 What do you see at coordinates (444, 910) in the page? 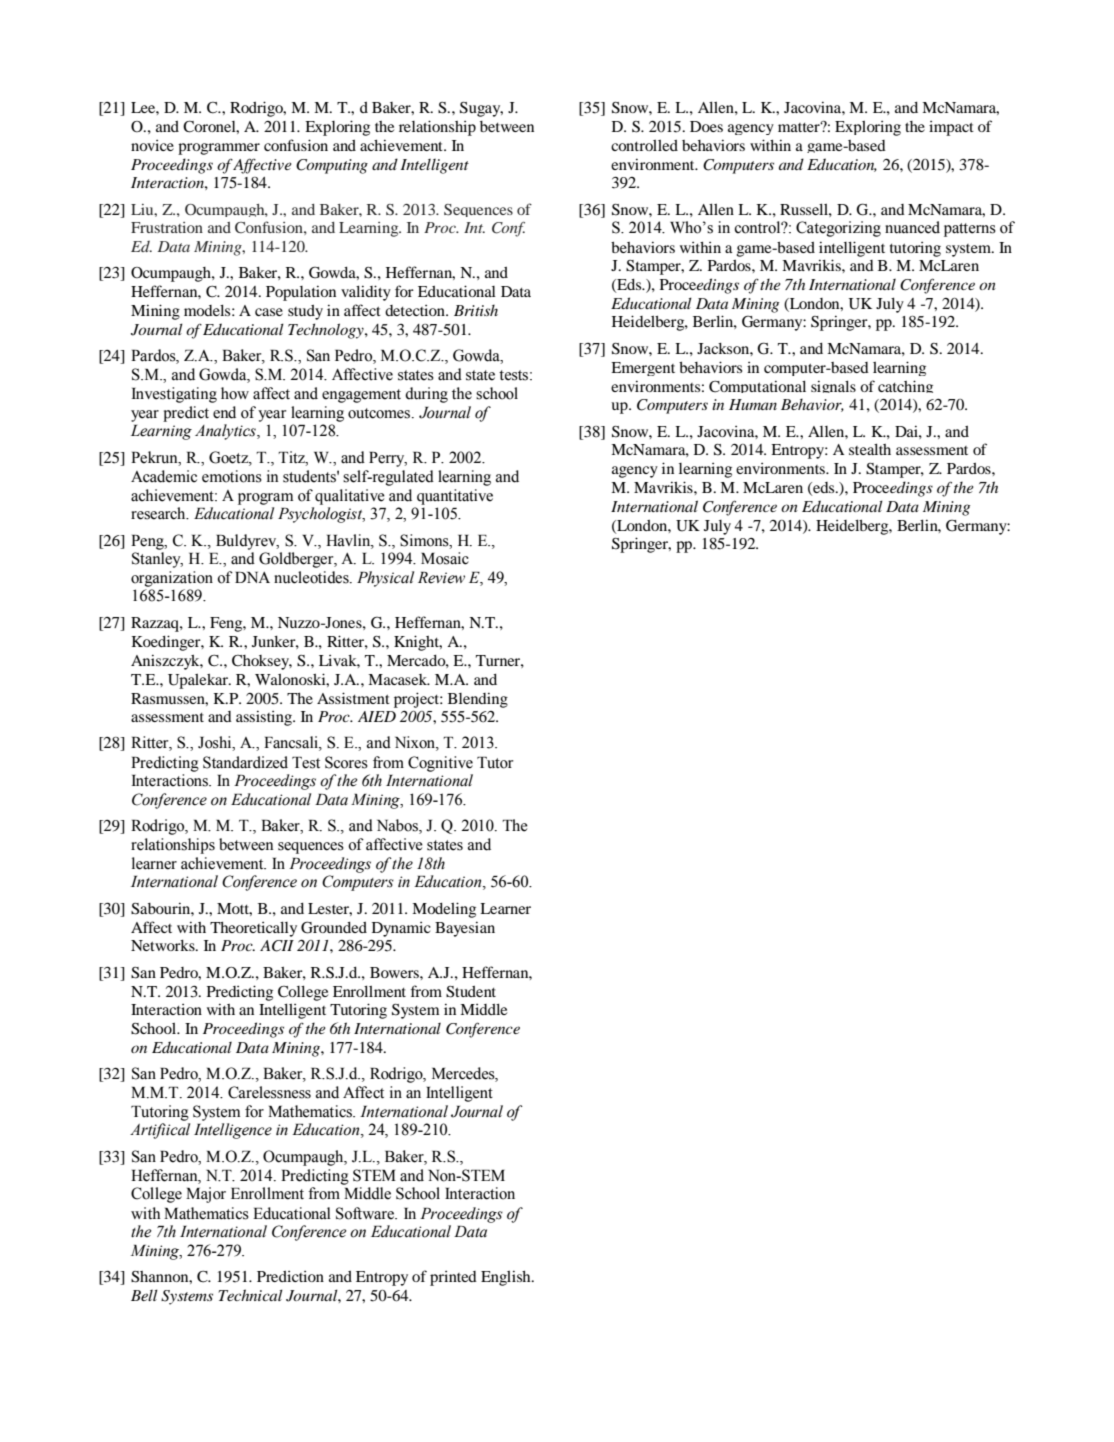
I see `Modeling` at bounding box center [444, 910].
